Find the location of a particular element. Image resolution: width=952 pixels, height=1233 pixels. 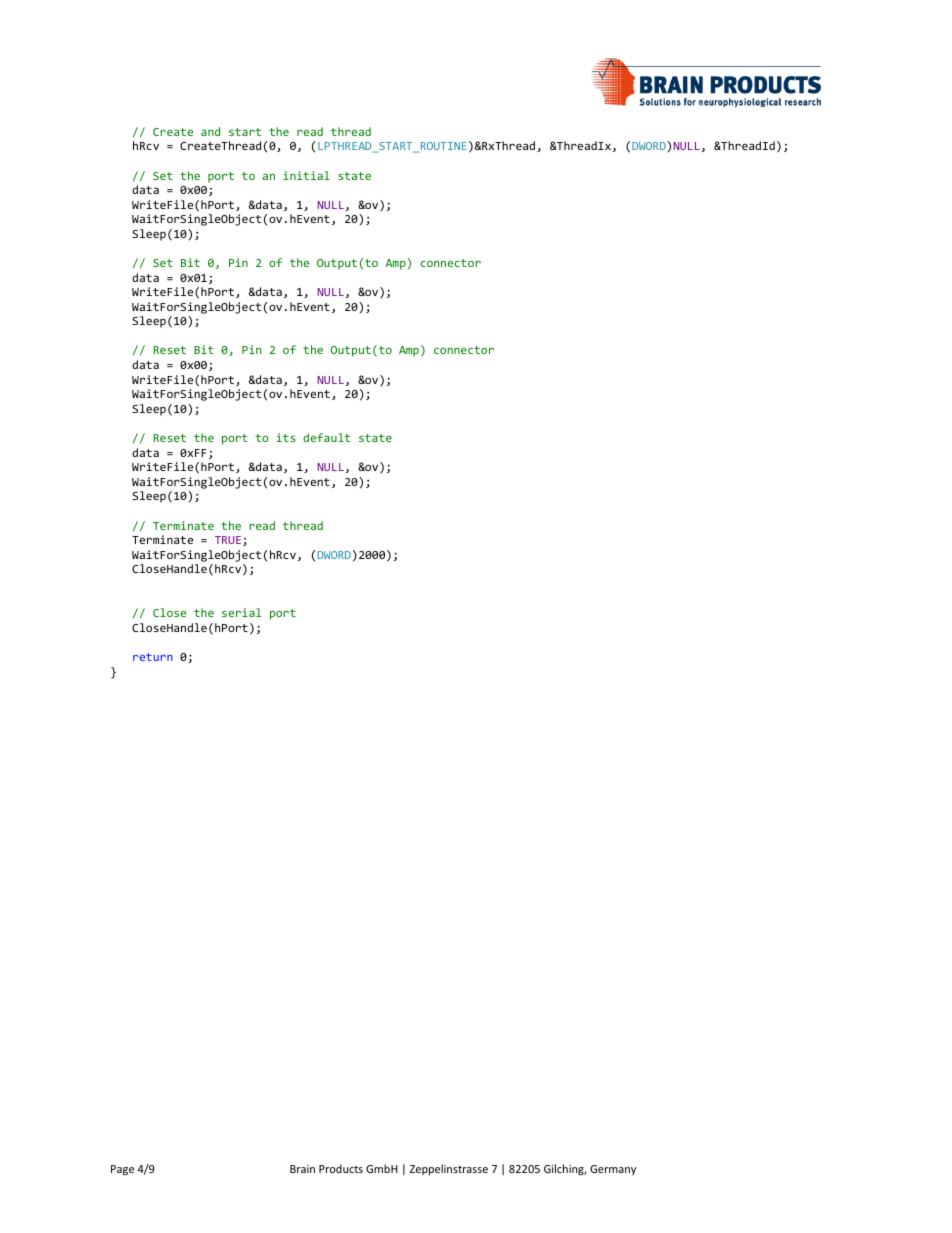

return is located at coordinates (153, 657).
